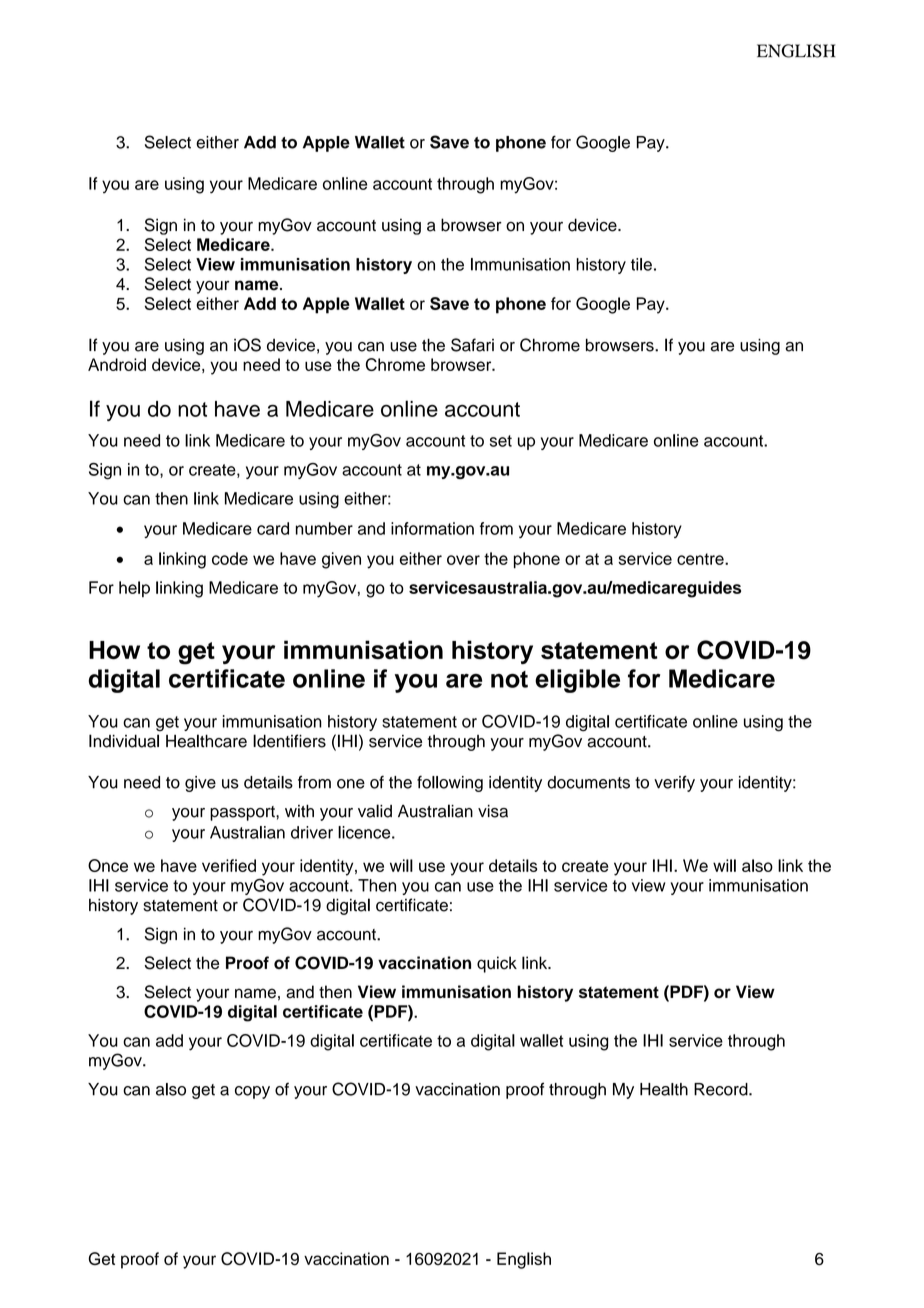  I want to click on How, so click(114, 650).
